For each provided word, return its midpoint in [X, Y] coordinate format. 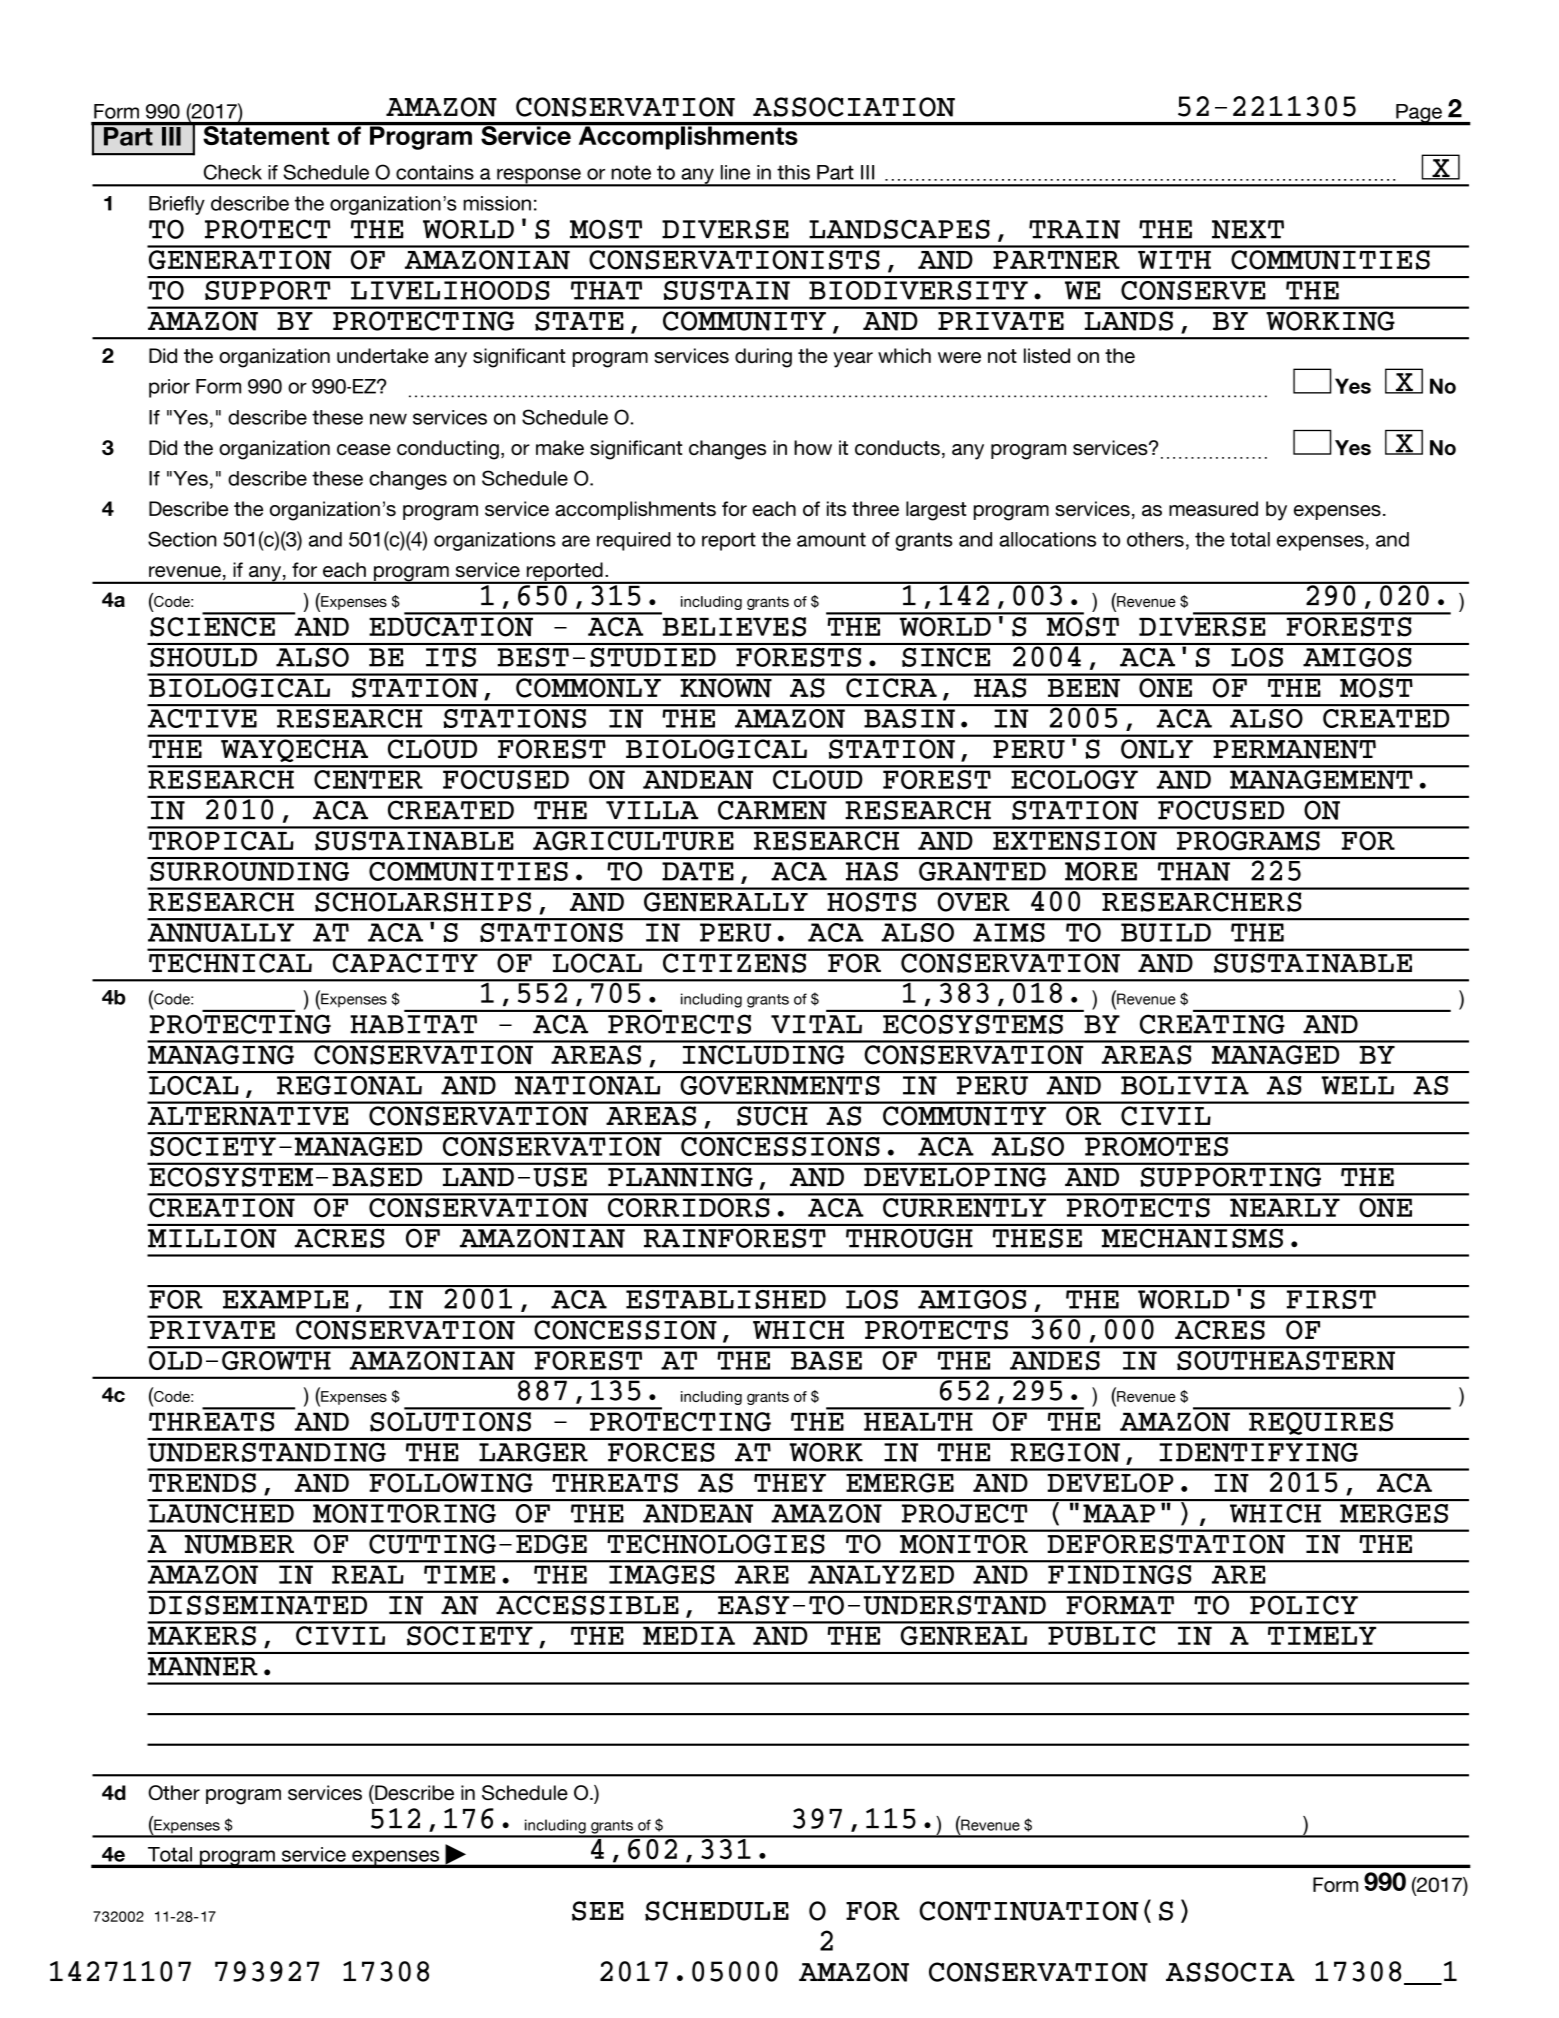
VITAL [816, 1024]
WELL [1357, 1085]
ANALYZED [881, 1575]
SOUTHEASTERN [1286, 1360]
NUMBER [239, 1544]
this [793, 172]
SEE [598, 1911]
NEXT [1248, 229]
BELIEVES [734, 627]
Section [182, 539]
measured [1213, 508]
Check [233, 172]
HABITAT [413, 1024]
